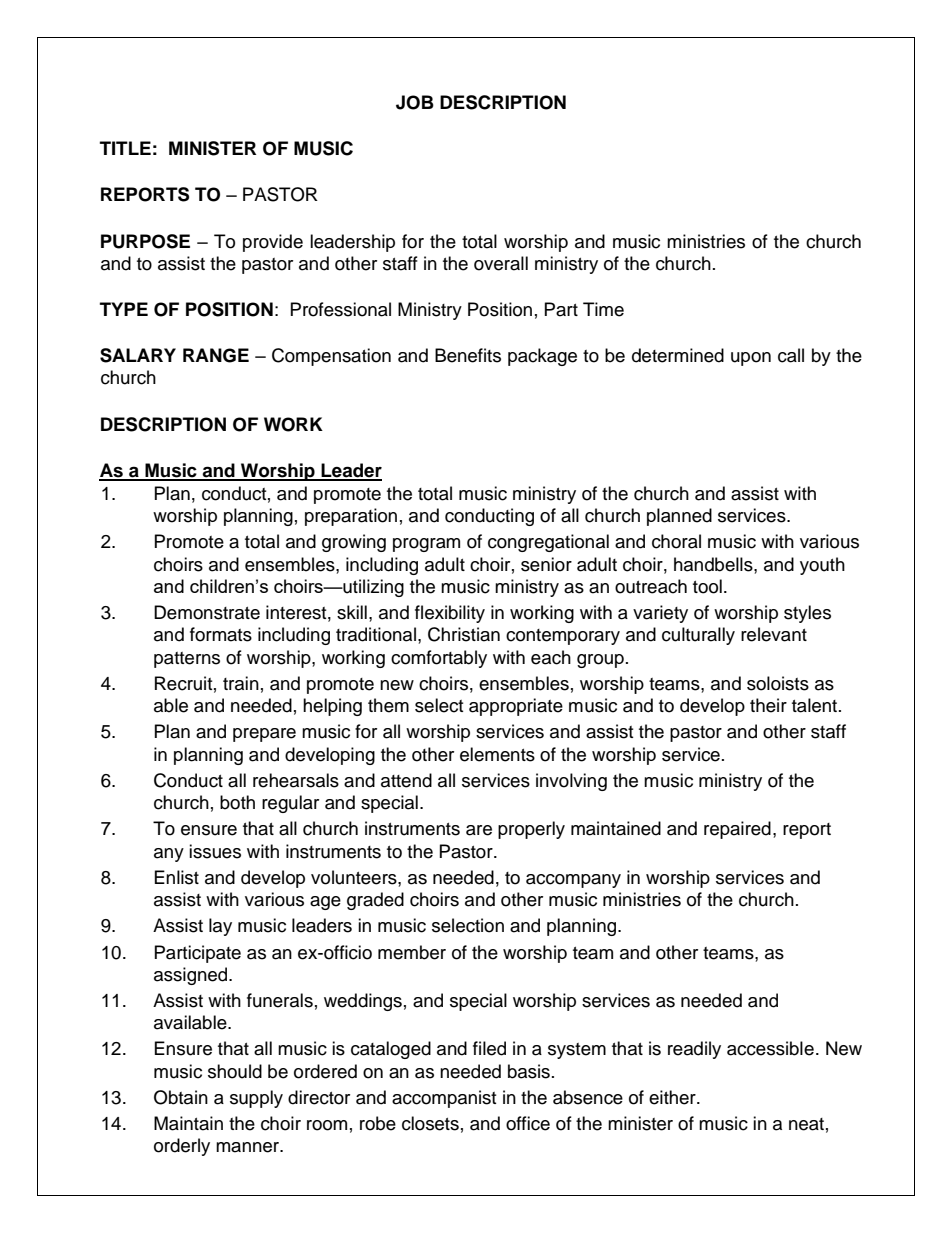 This screenshot has width=952, height=1233. I want to click on Time, so click(603, 309).
